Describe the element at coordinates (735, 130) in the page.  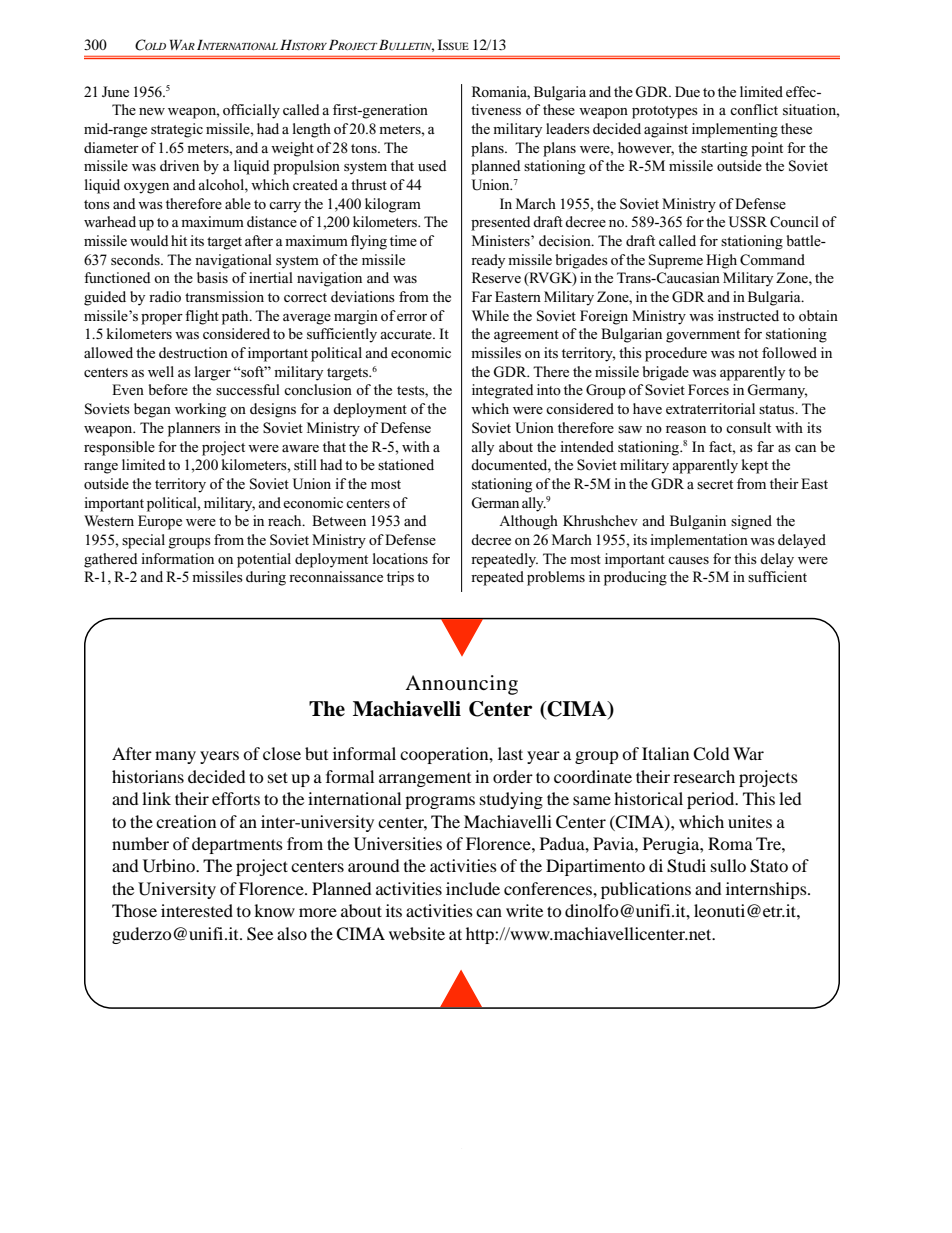
I see `implementing` at that location.
